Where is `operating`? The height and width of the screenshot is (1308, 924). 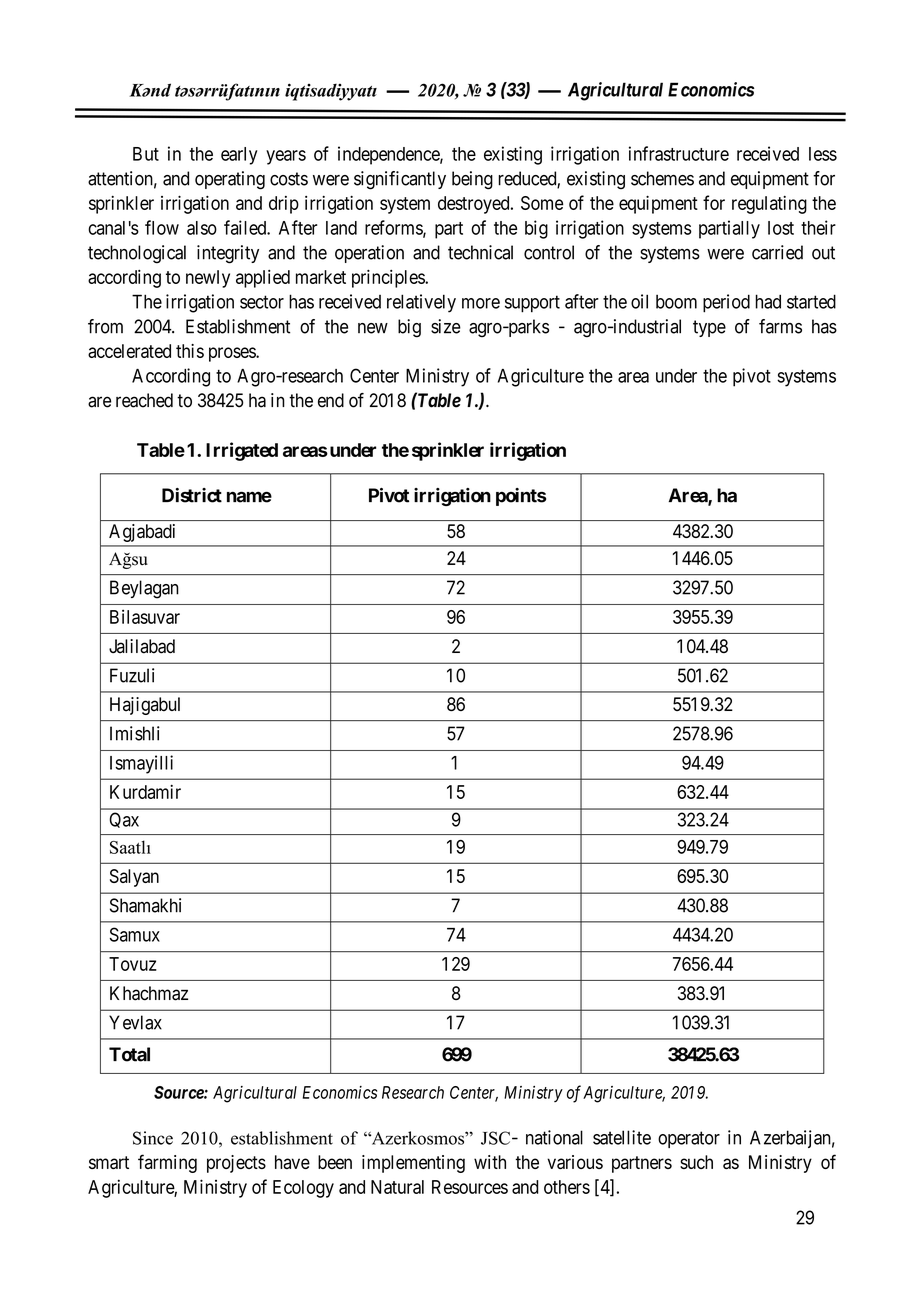 operating is located at coordinates (230, 180).
